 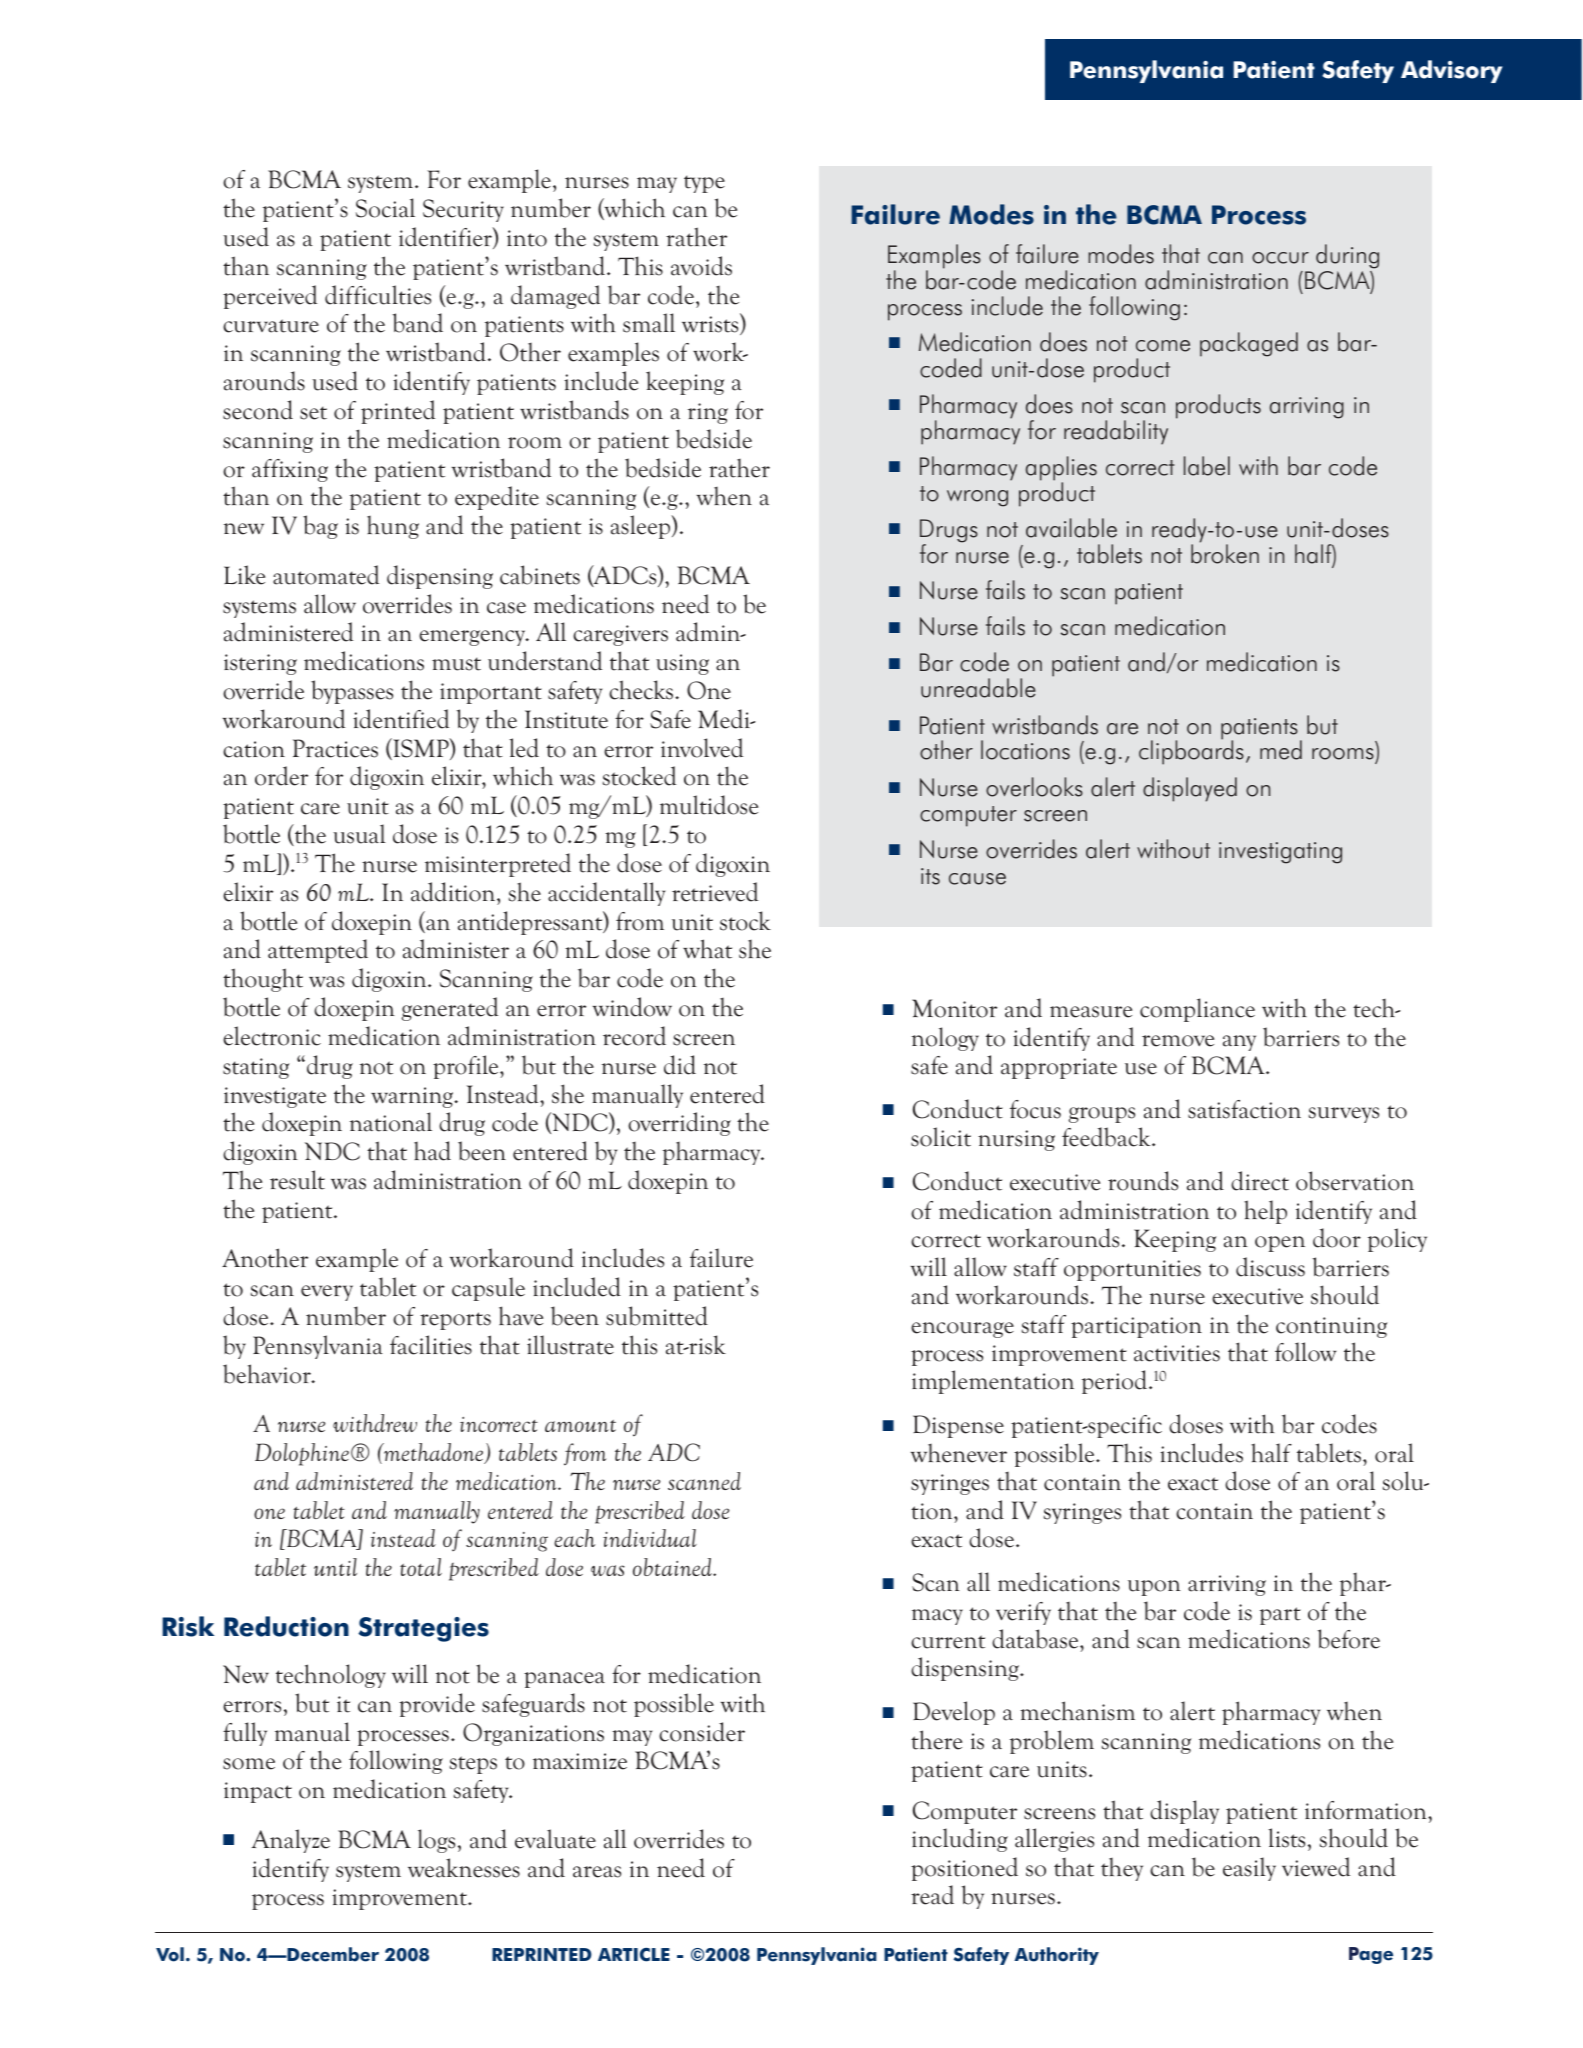 I want to click on any, so click(x=1239, y=1043).
